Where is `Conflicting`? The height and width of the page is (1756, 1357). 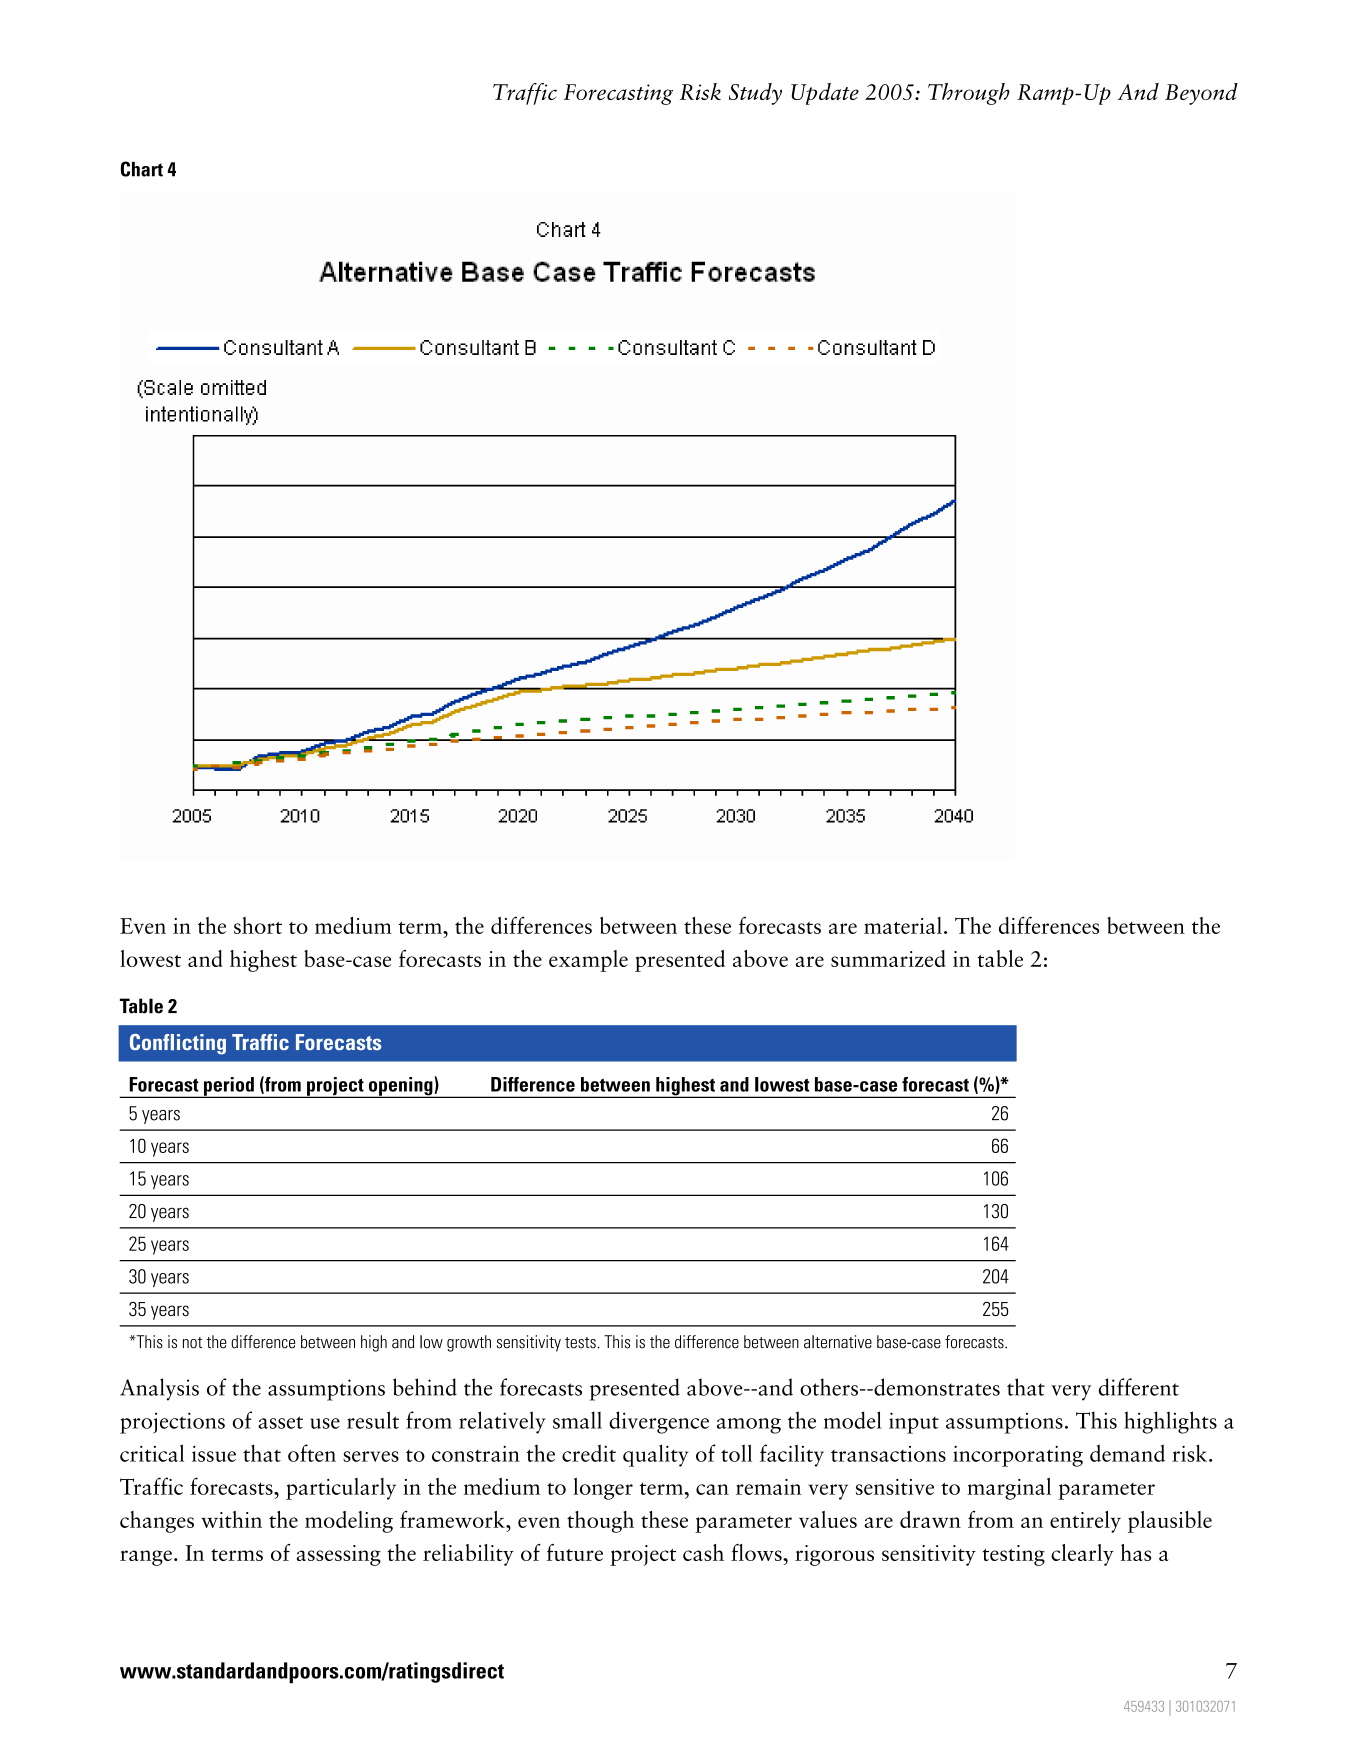 Conflicting is located at coordinates (178, 1044).
